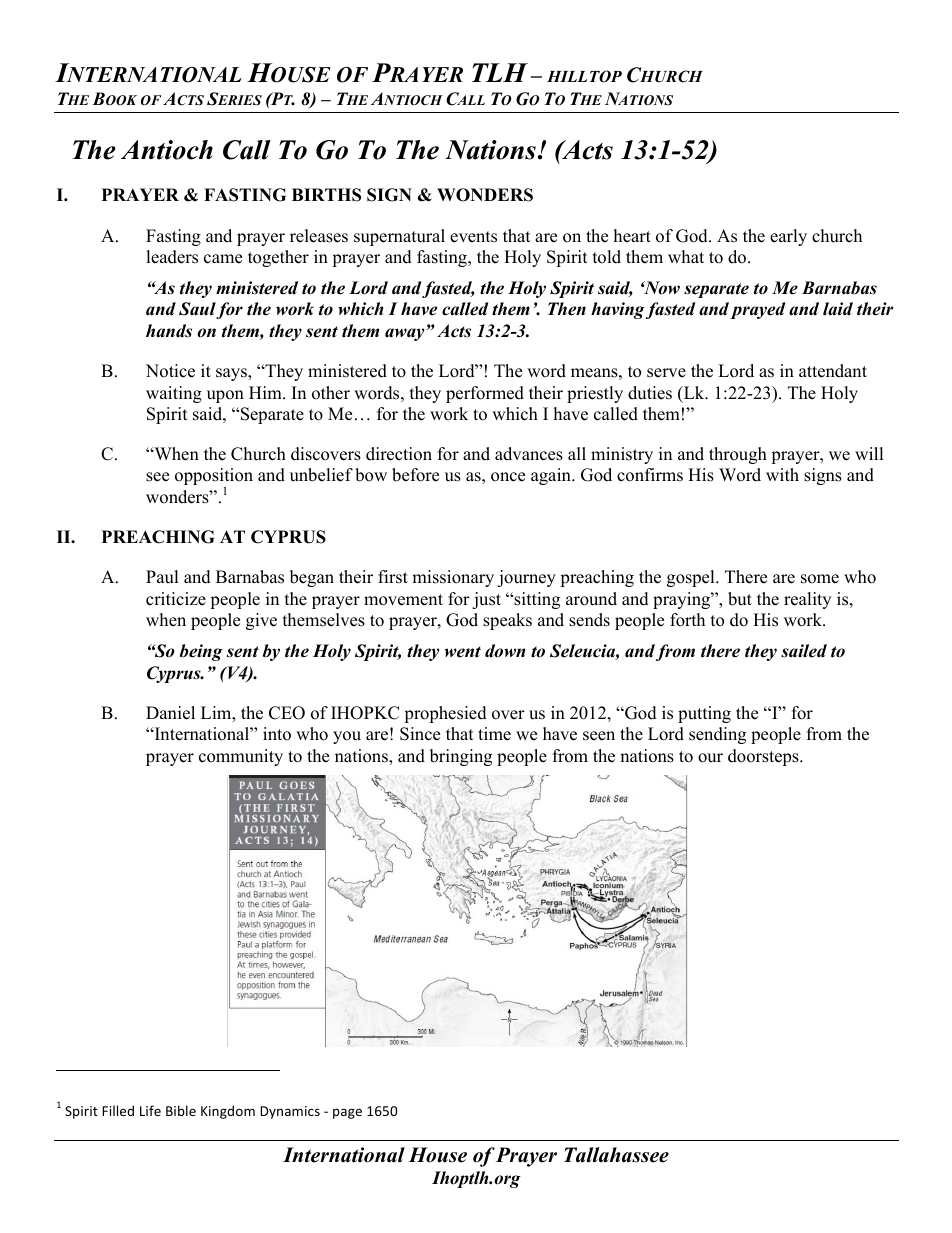  Describe the element at coordinates (584, 76) in the screenshot. I see `HILLTOP` at that location.
